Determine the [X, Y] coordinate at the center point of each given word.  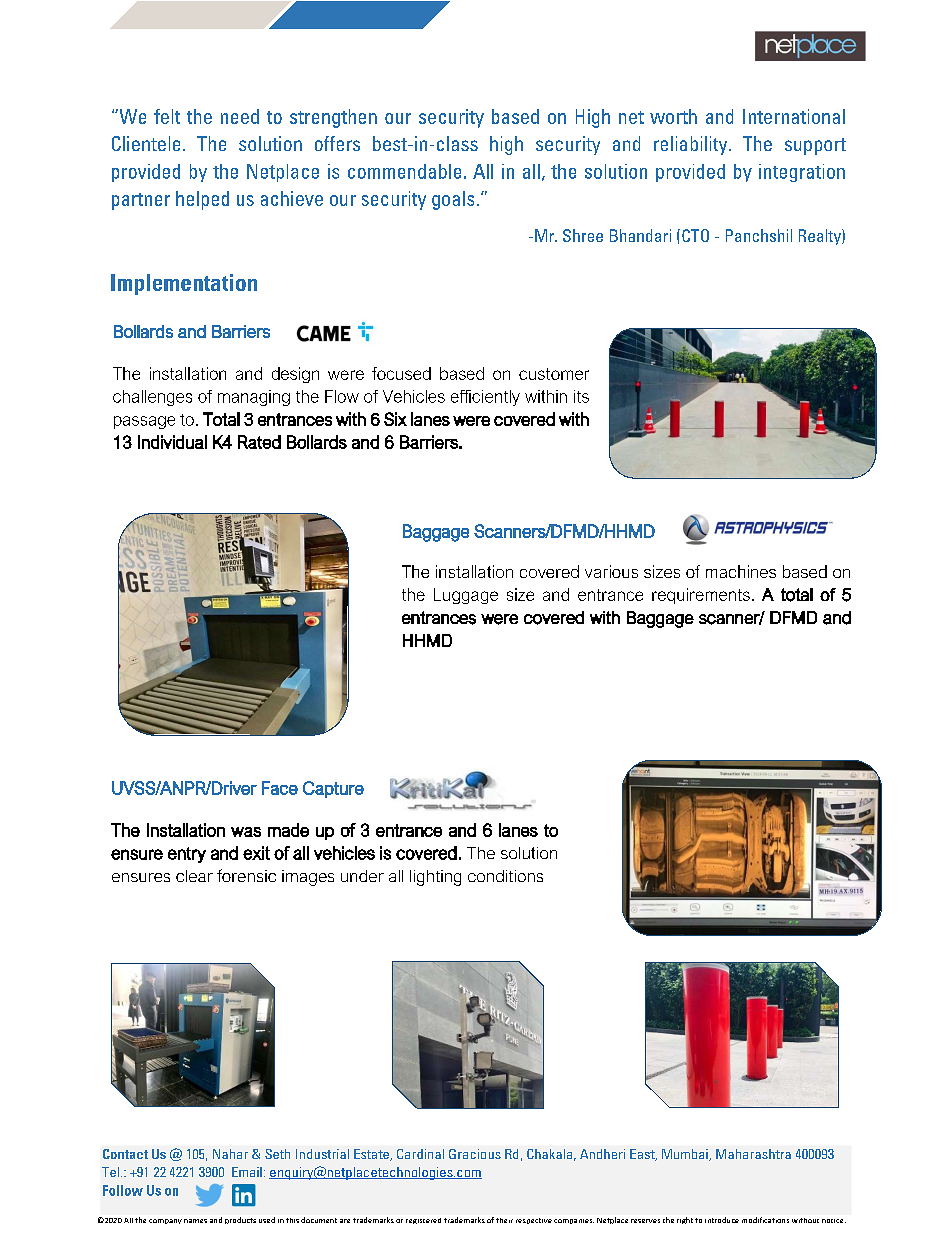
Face [280, 788]
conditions [505, 876]
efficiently [485, 398]
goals [453, 200]
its [581, 396]
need [240, 116]
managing [254, 398]
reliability [692, 145]
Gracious [475, 1154]
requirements [701, 596]
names [195, 1221]
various [611, 571]
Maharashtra [753, 1154]
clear [194, 876]
